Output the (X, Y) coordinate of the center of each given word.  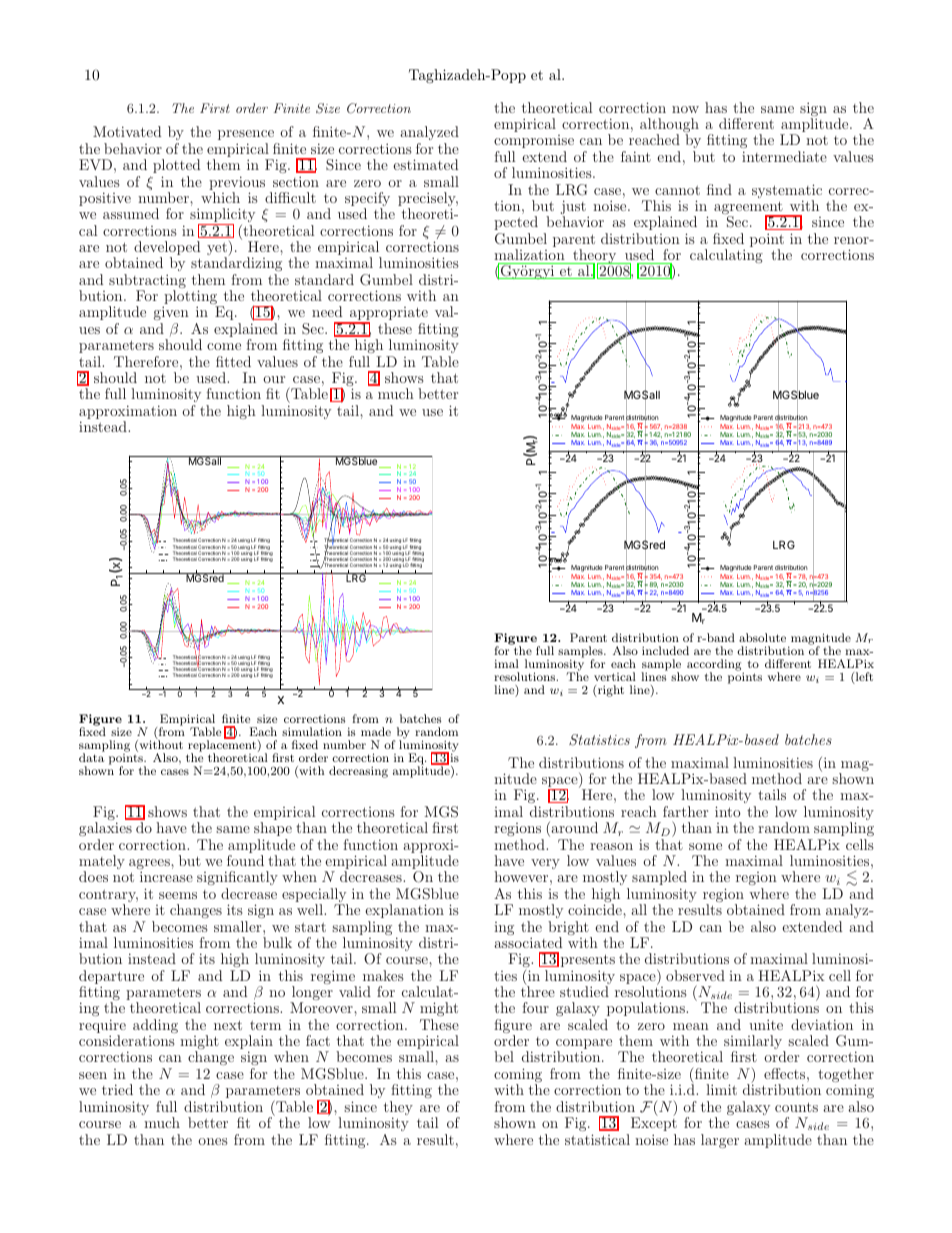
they (398, 1109)
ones (213, 1141)
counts (796, 1107)
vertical (615, 676)
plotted (176, 166)
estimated (425, 164)
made (376, 731)
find (719, 189)
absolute (762, 637)
